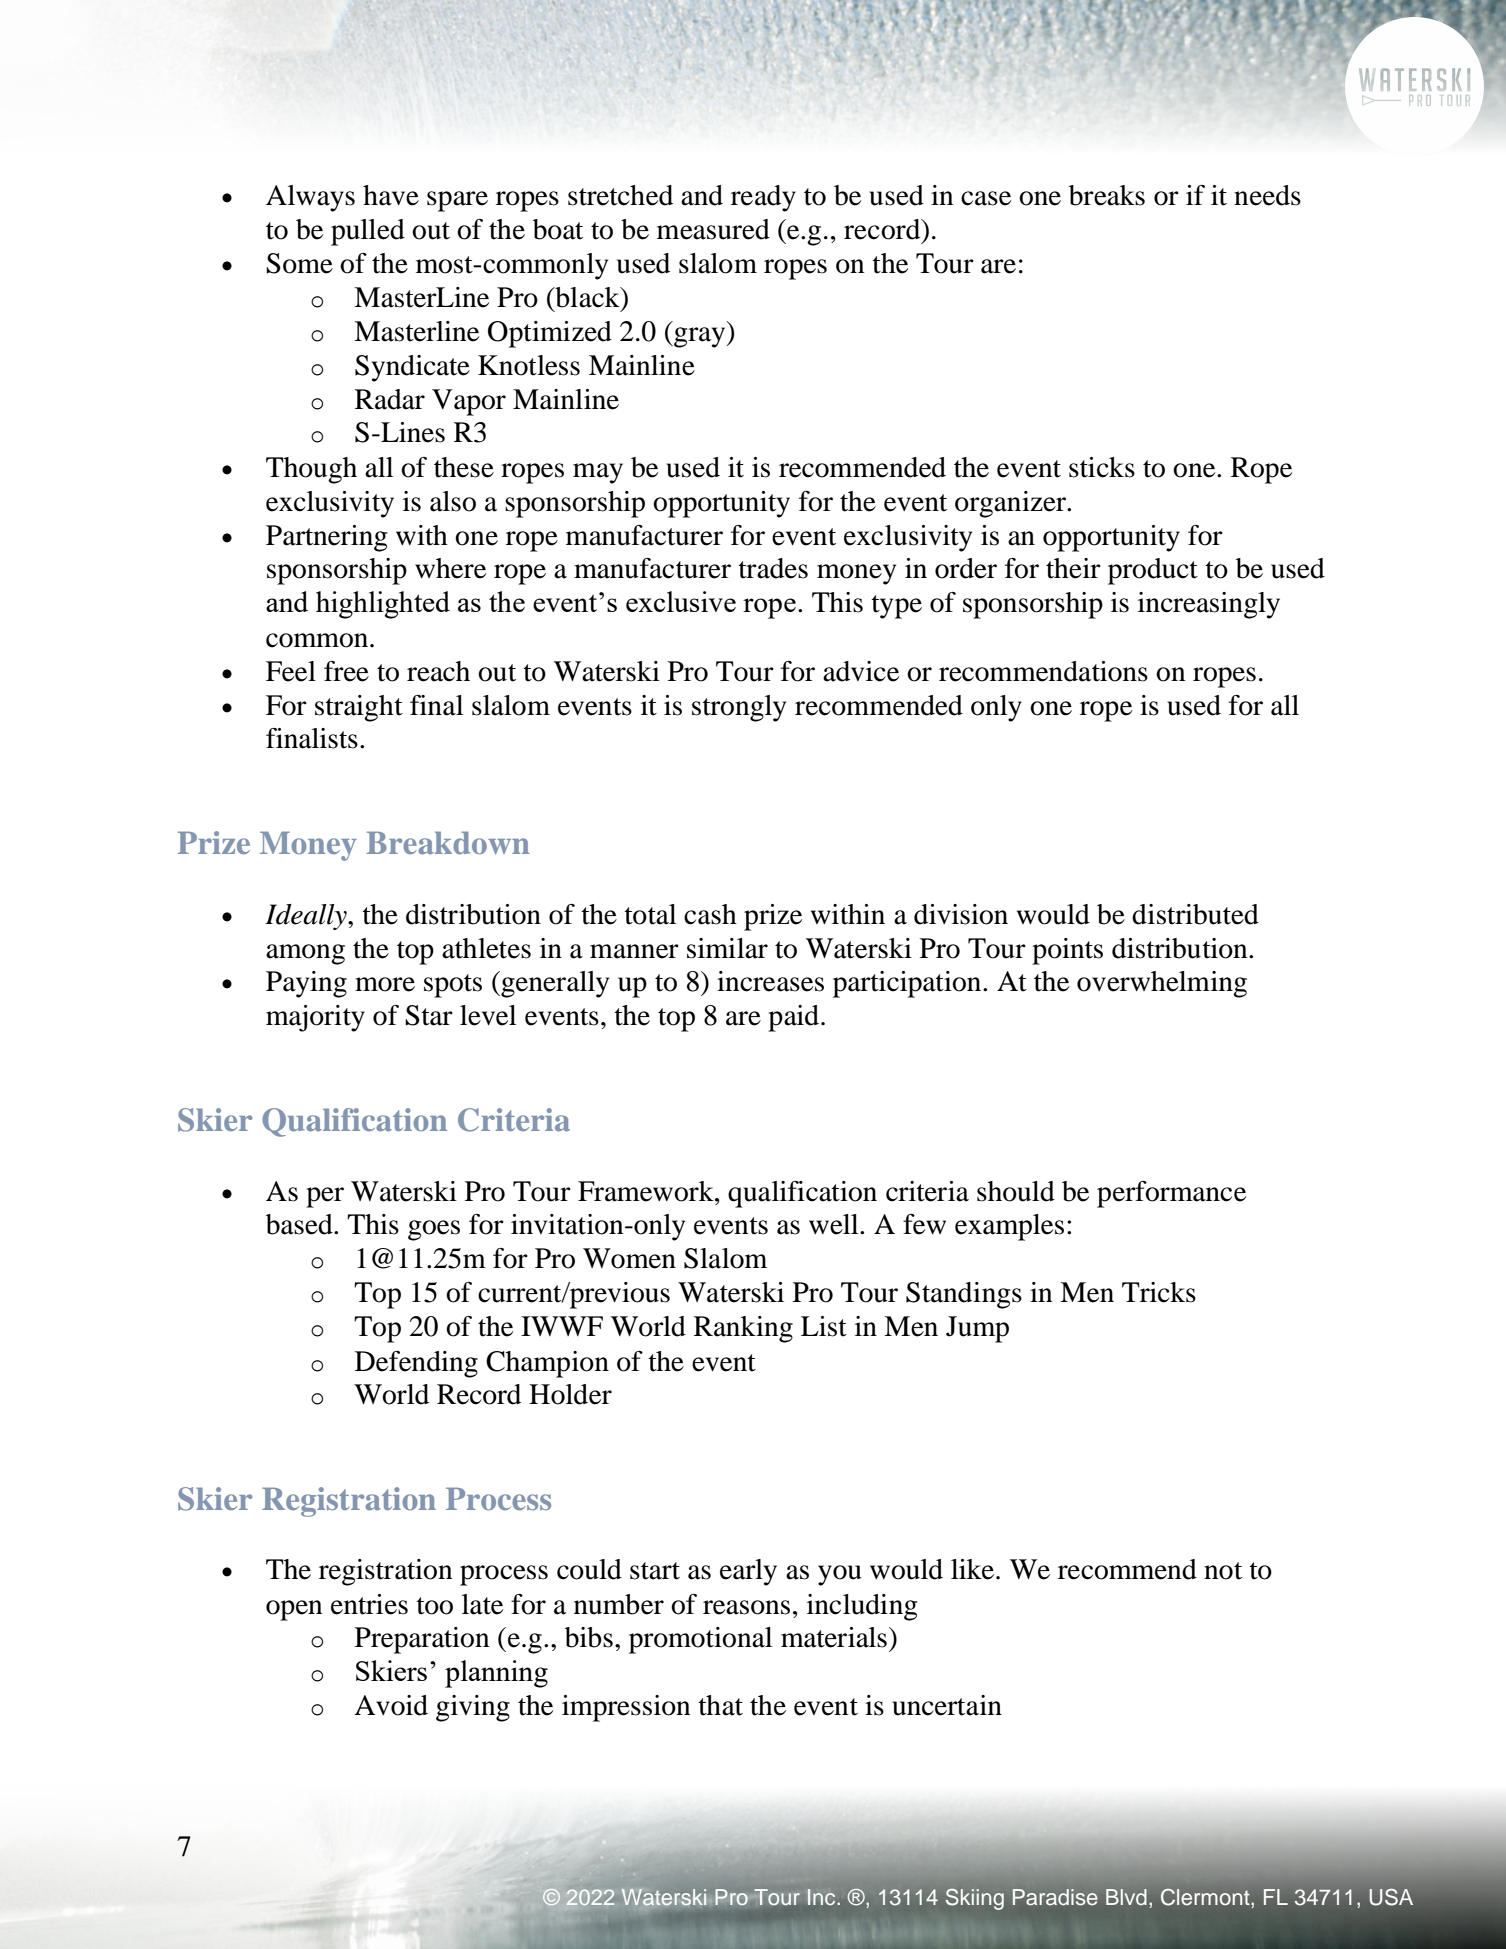 The width and height of the screenshot is (1506, 1949). I want to click on pulled, so click(368, 232).
